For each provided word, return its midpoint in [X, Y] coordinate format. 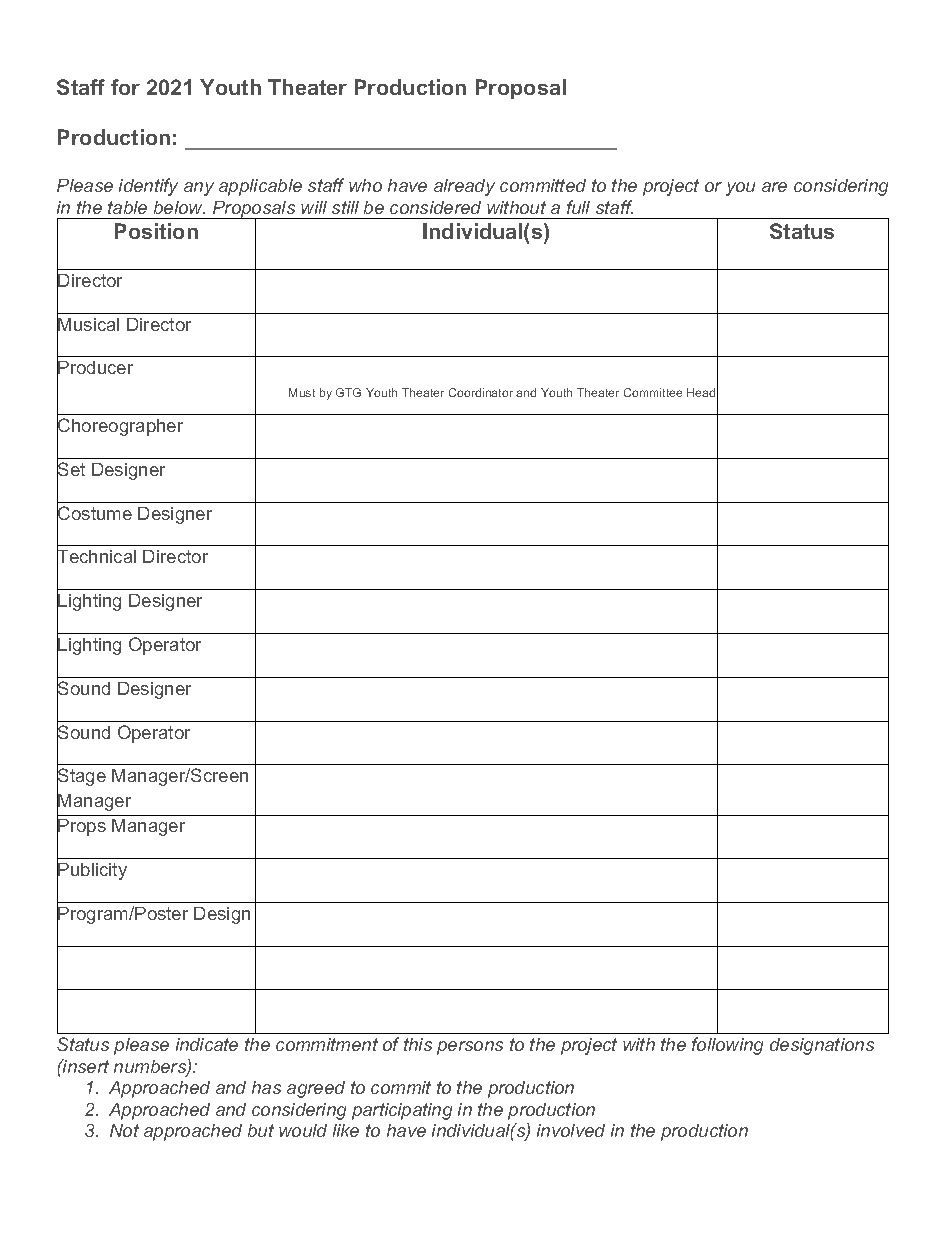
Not [124, 1130]
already [464, 187]
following [727, 1046]
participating [402, 1111]
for [125, 87]
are [774, 187]
